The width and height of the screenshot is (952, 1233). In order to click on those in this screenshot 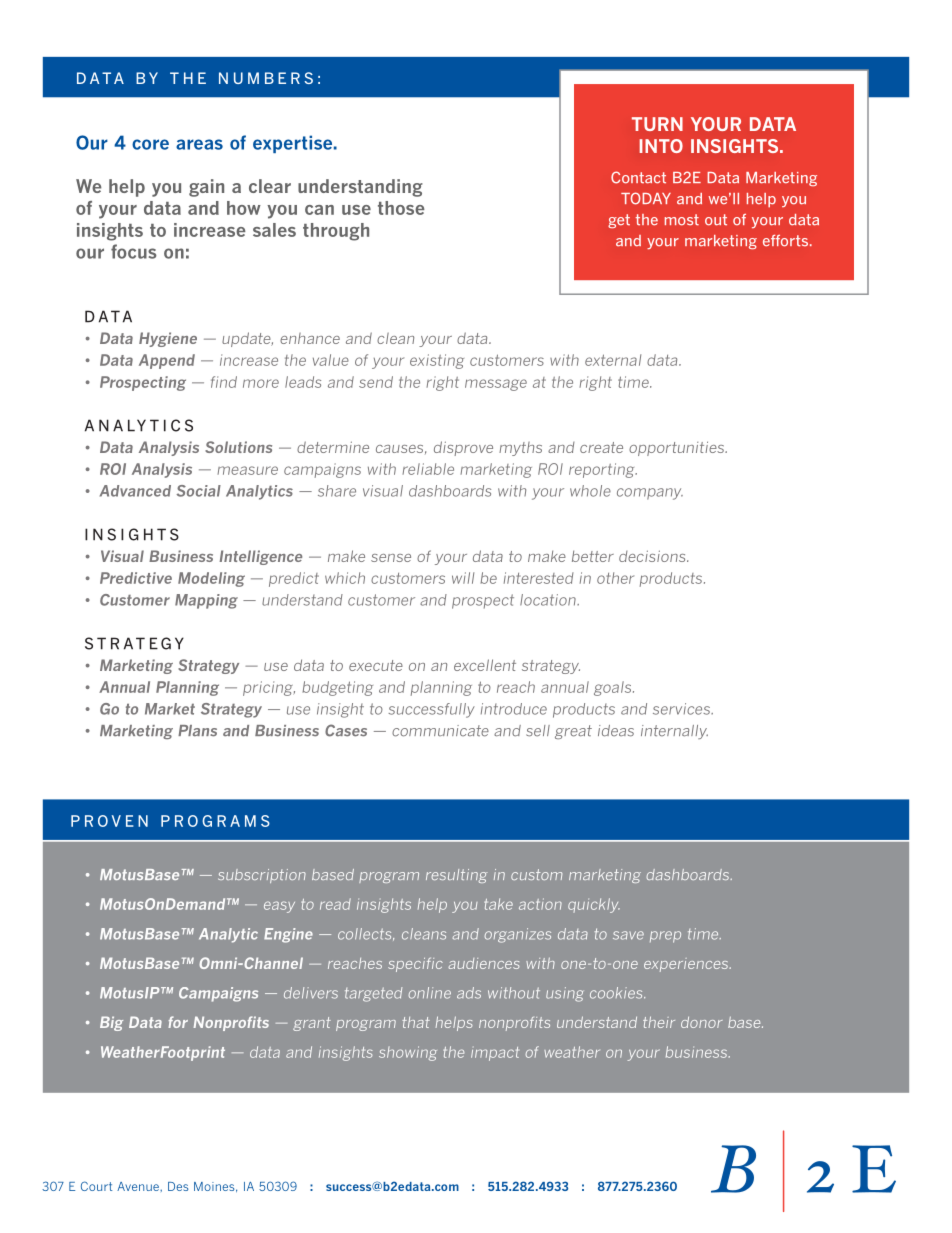, I will do `click(401, 208)`.
